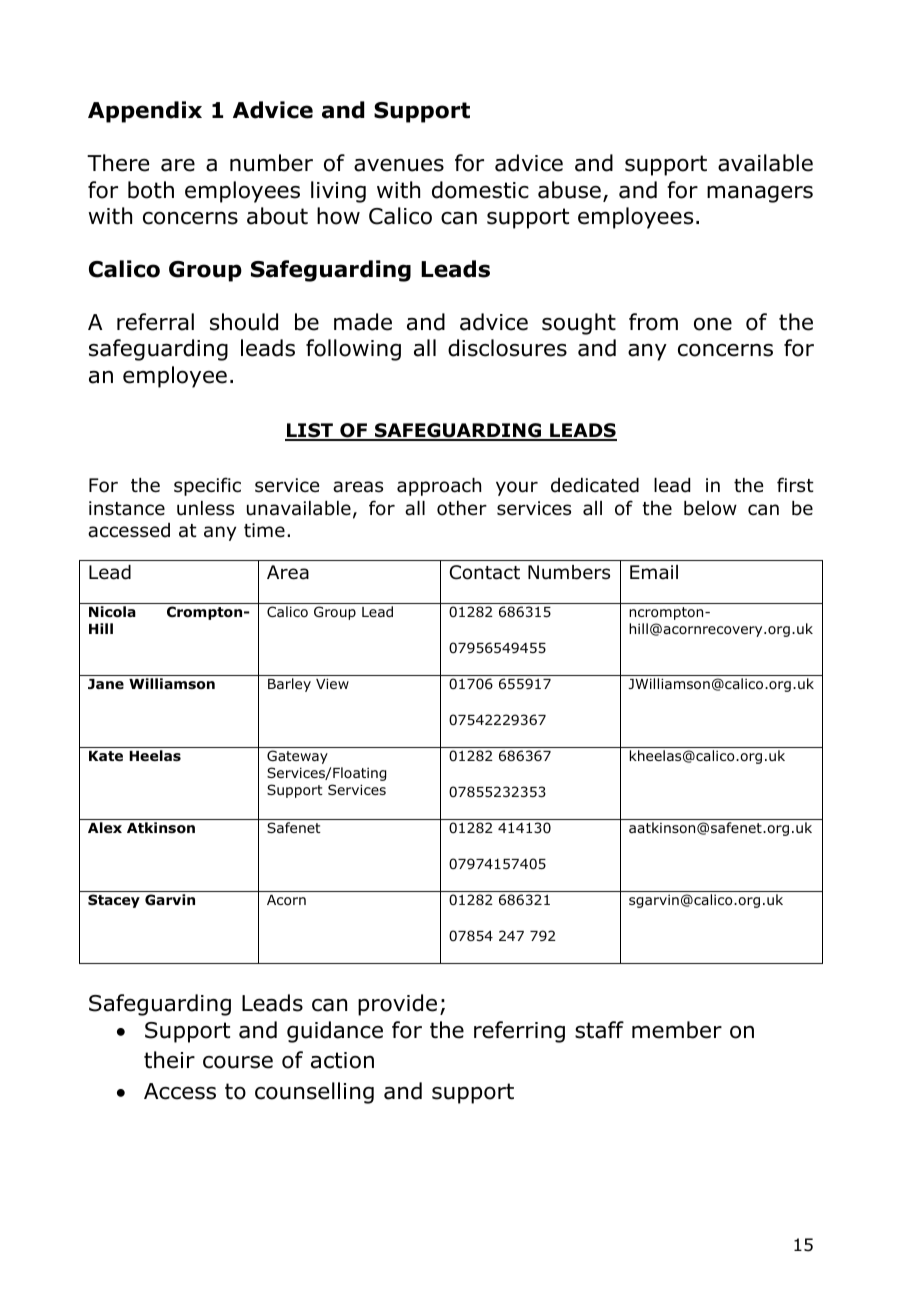  Describe the element at coordinates (507, 348) in the screenshot. I see `disclosures` at that location.
